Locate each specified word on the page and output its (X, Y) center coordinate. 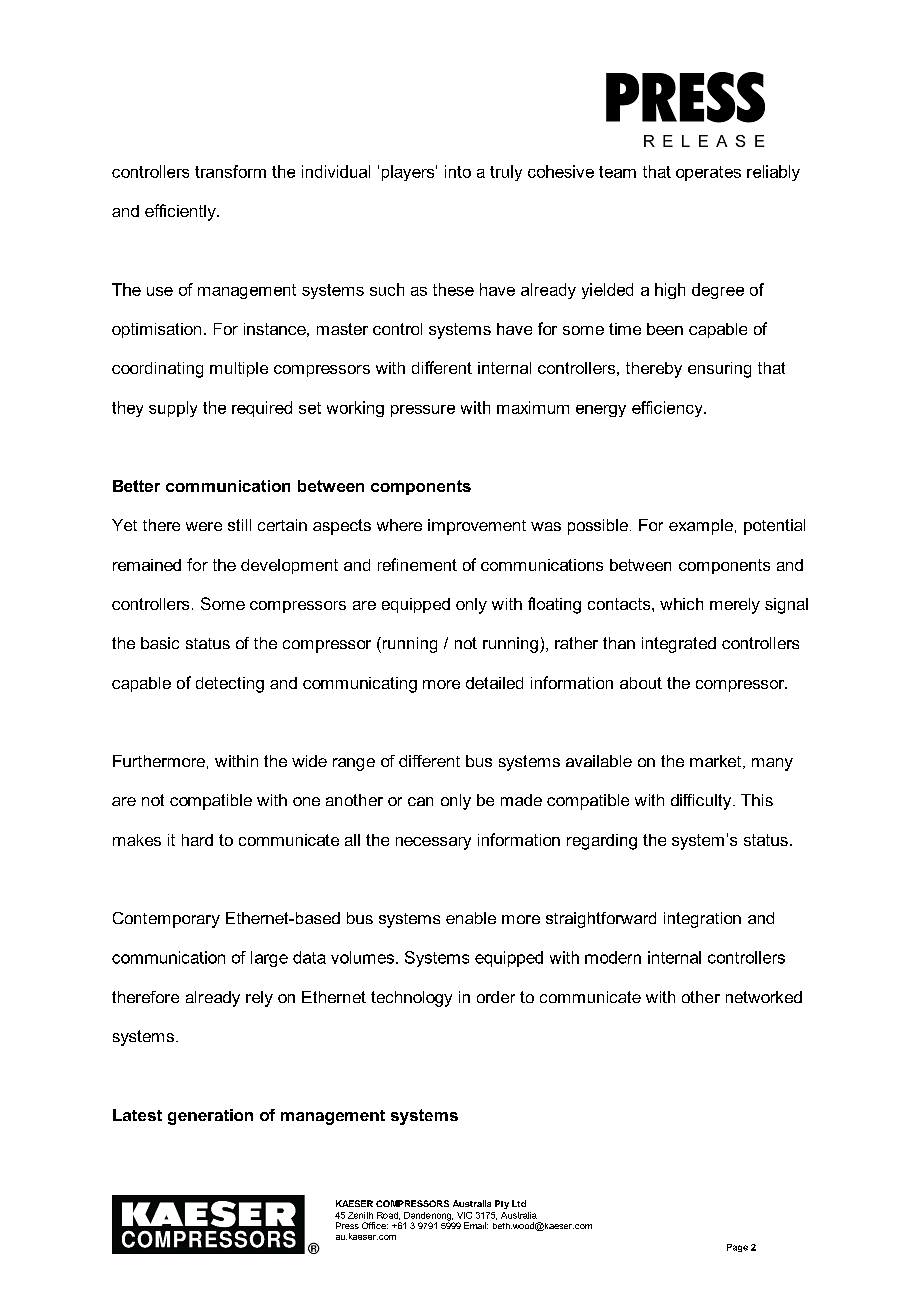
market (715, 761)
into (458, 171)
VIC (464, 1215)
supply (173, 409)
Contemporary (166, 920)
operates (708, 173)
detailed (494, 683)
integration (702, 920)
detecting (230, 685)
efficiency (668, 409)
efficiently (181, 212)
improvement (477, 527)
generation (210, 1117)
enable (471, 918)
